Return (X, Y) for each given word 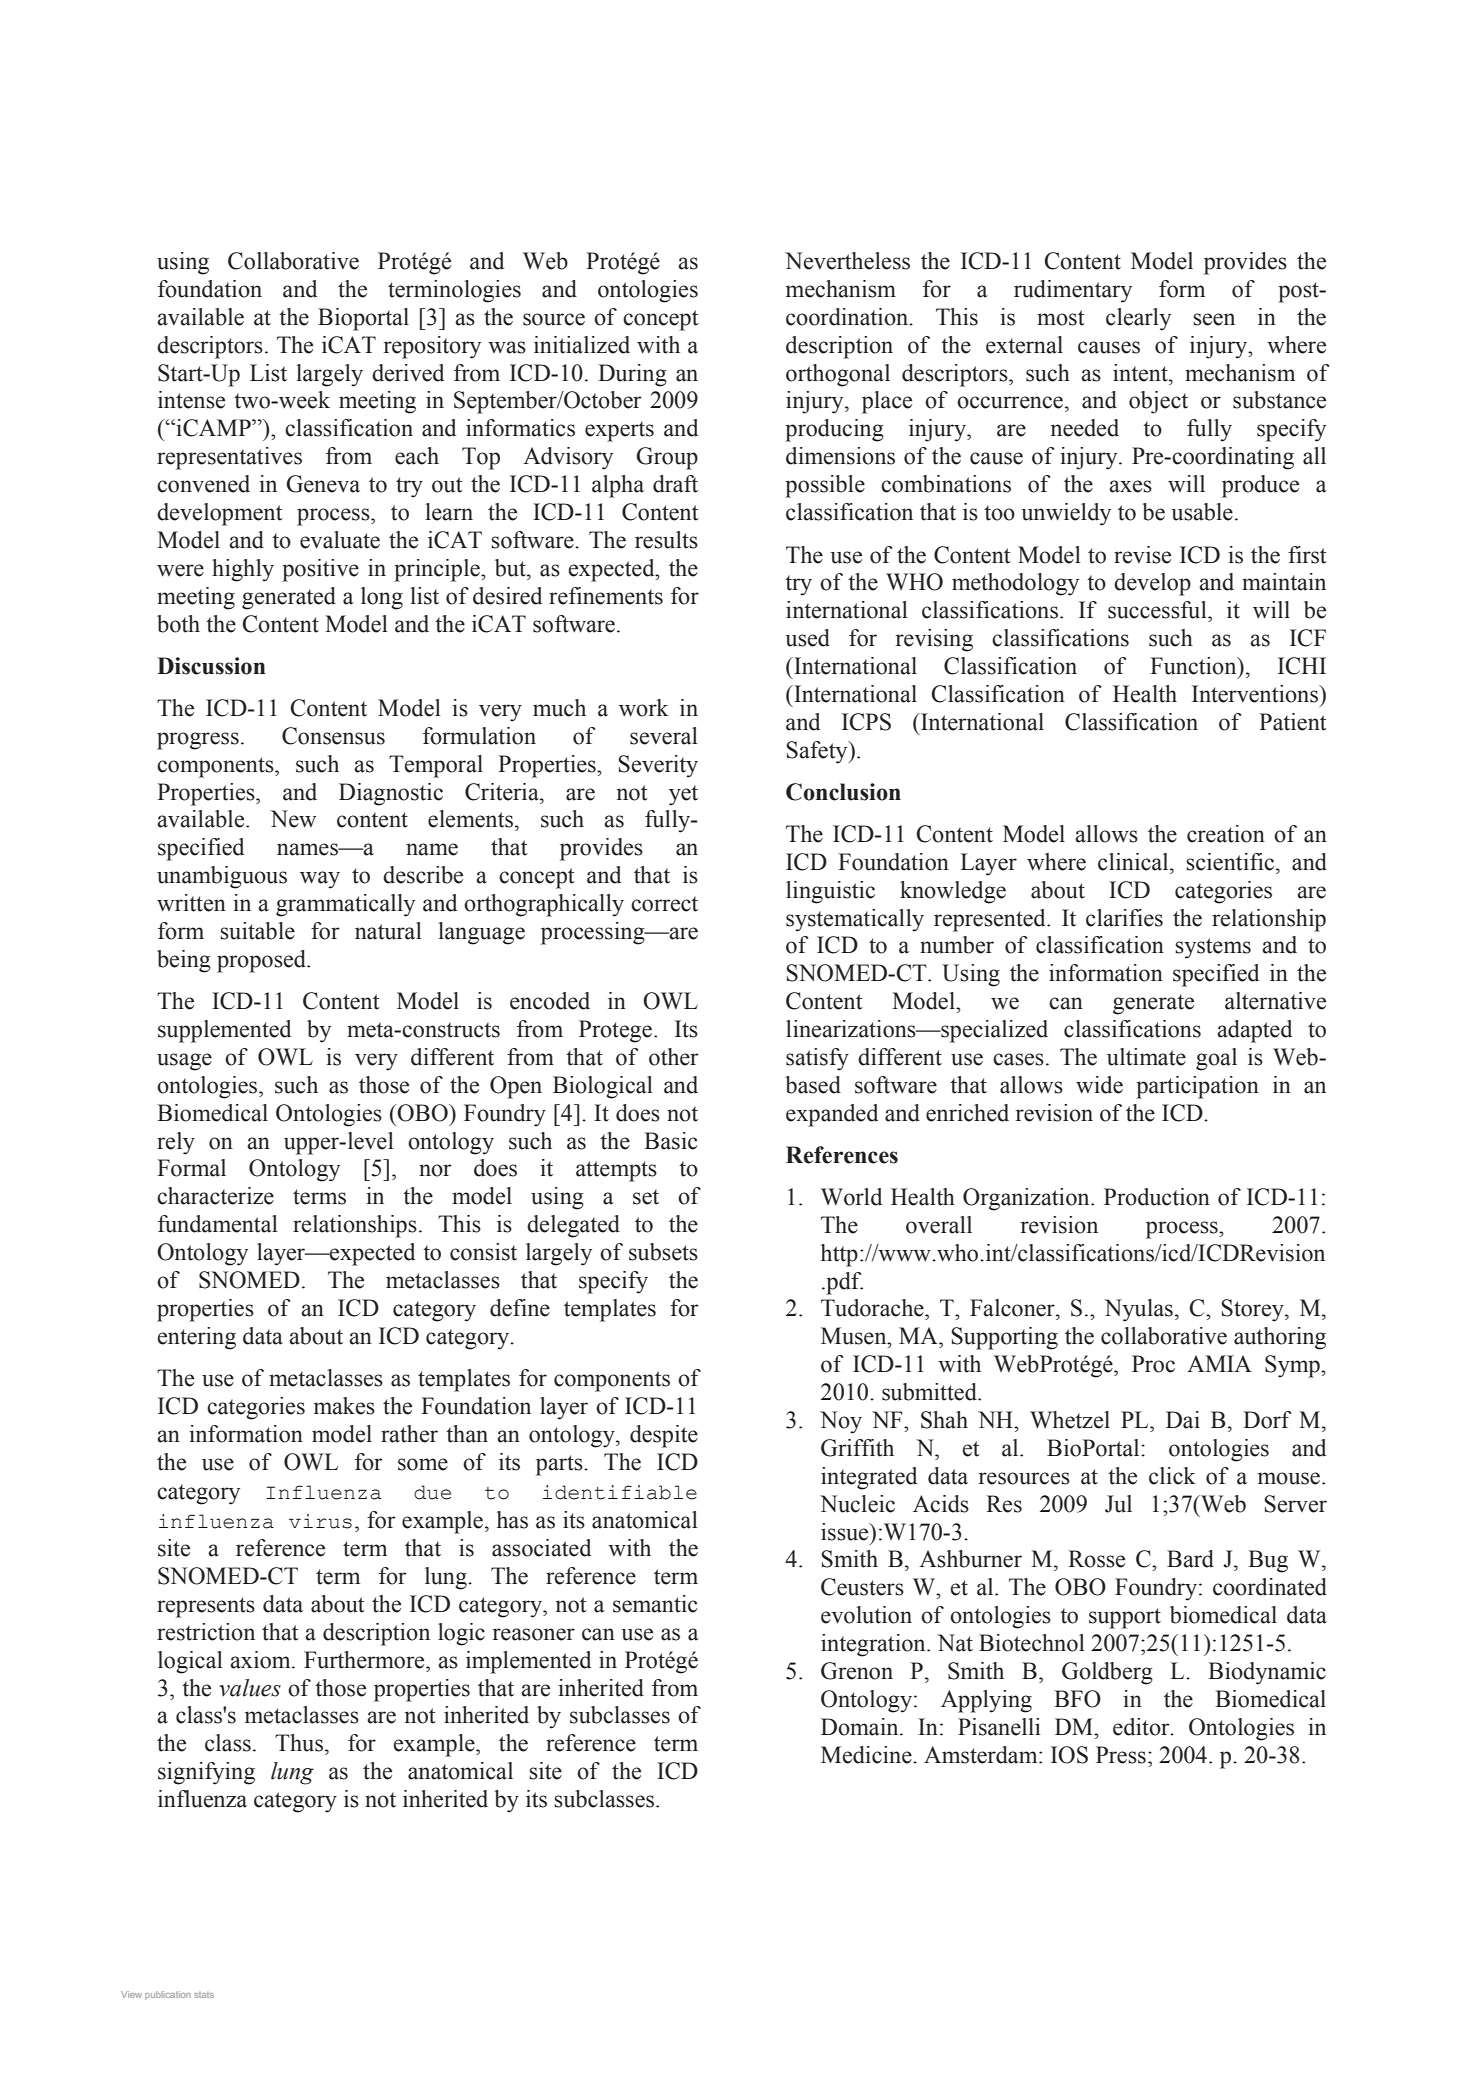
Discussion (211, 666)
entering (197, 1338)
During (632, 375)
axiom (261, 1660)
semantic (655, 1604)
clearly (1138, 319)
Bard (1190, 1559)
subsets (663, 1252)
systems (1213, 948)
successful (1158, 610)
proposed (263, 961)
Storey (1253, 1310)
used (807, 638)
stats (204, 1995)
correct (664, 904)
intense (191, 400)
